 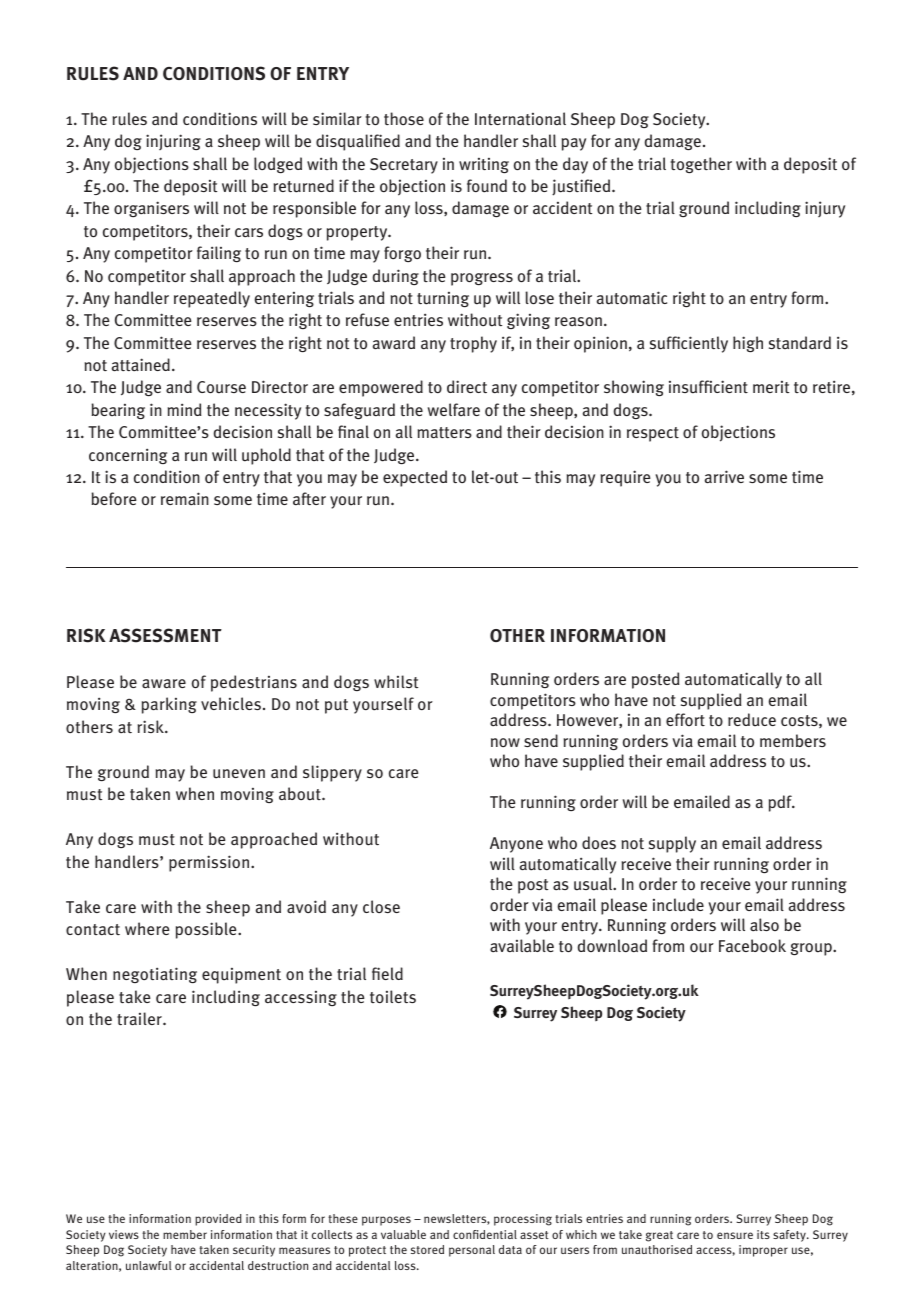 I want to click on ensure, so click(x=735, y=1235).
